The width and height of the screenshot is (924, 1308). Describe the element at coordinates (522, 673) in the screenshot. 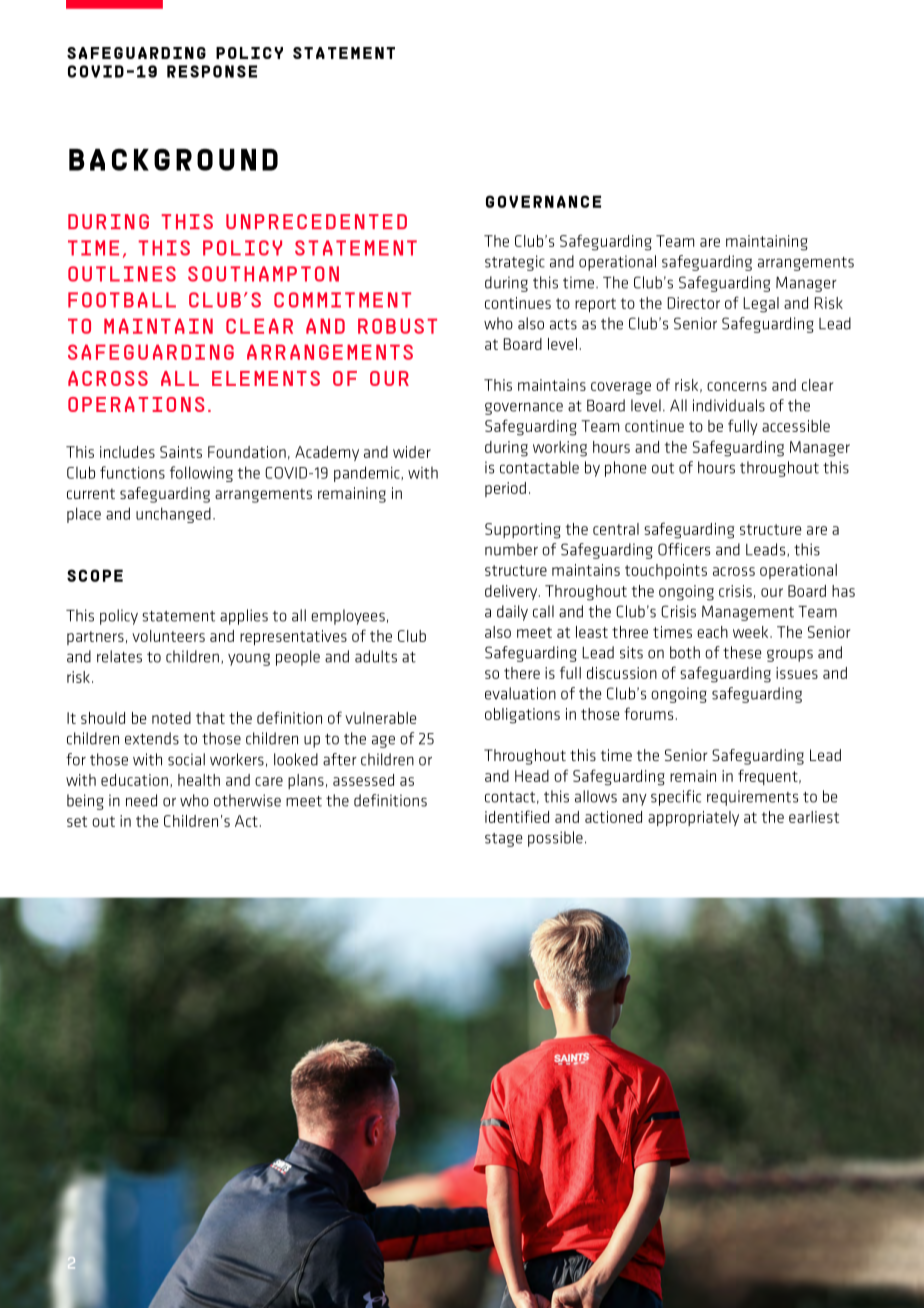

I see `there` at that location.
